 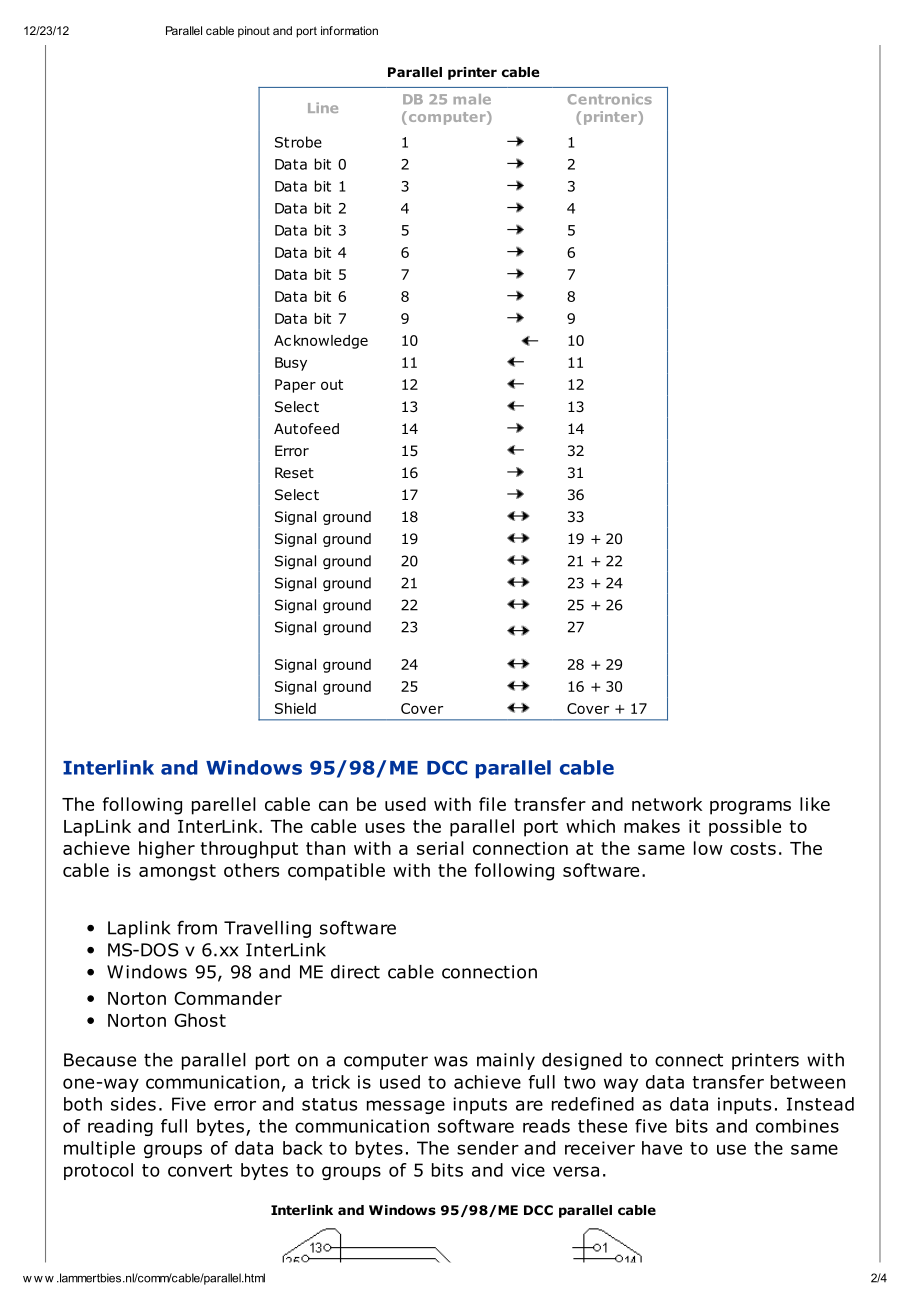 What do you see at coordinates (797, 1126) in the screenshot?
I see `combines` at bounding box center [797, 1126].
